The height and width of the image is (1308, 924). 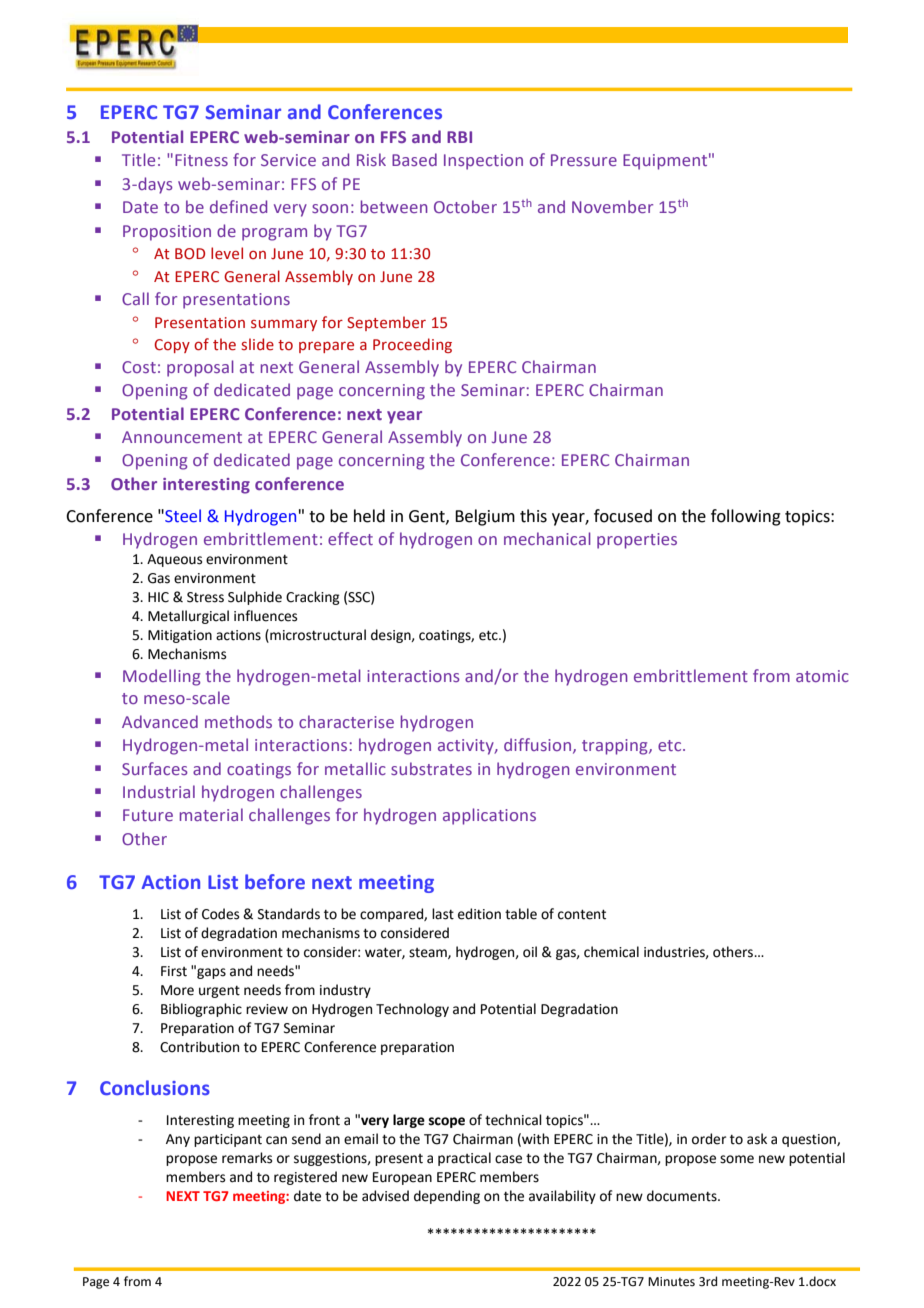 What do you see at coordinates (429, 953) in the image?
I see `steam` at bounding box center [429, 953].
